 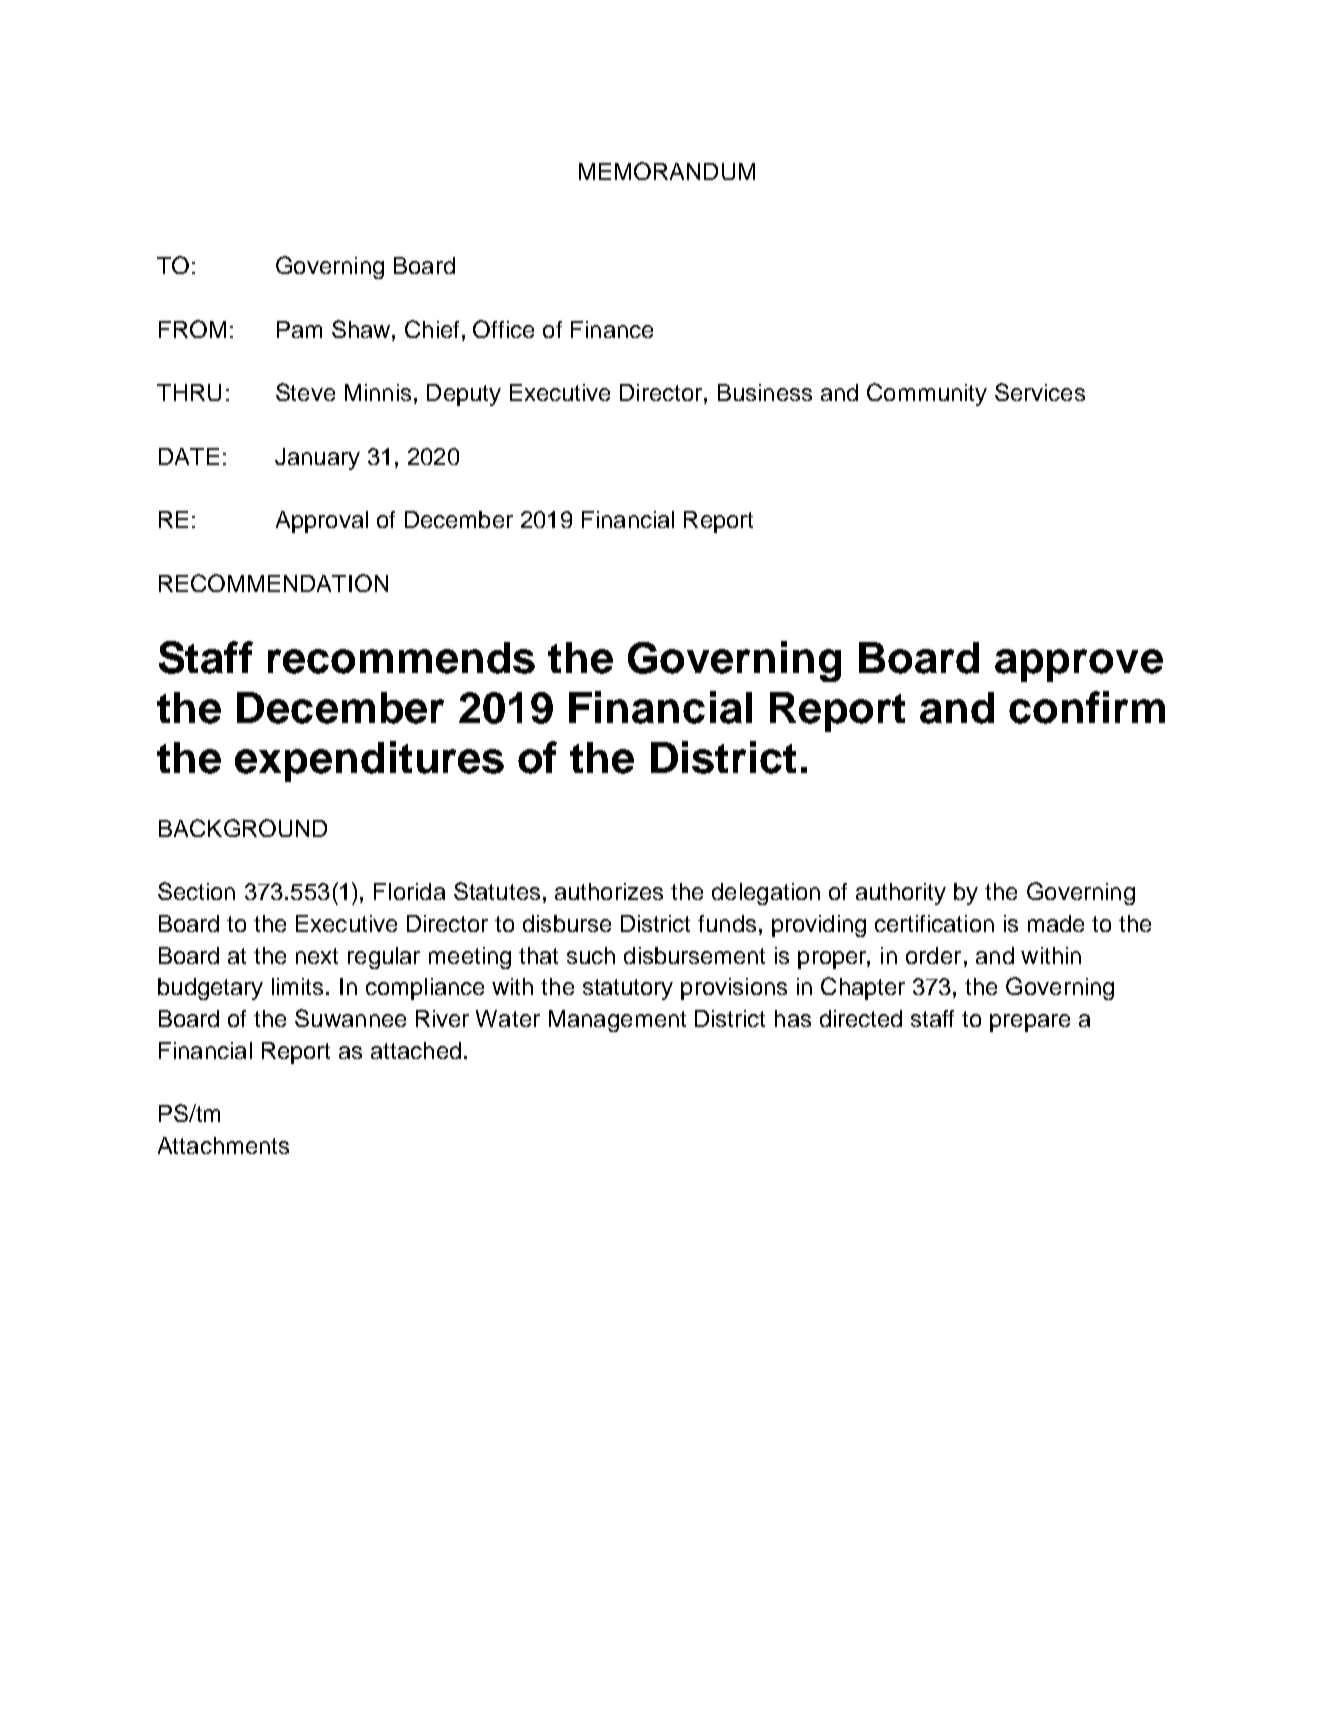 What do you see at coordinates (927, 394) in the page?
I see `Community` at bounding box center [927, 394].
